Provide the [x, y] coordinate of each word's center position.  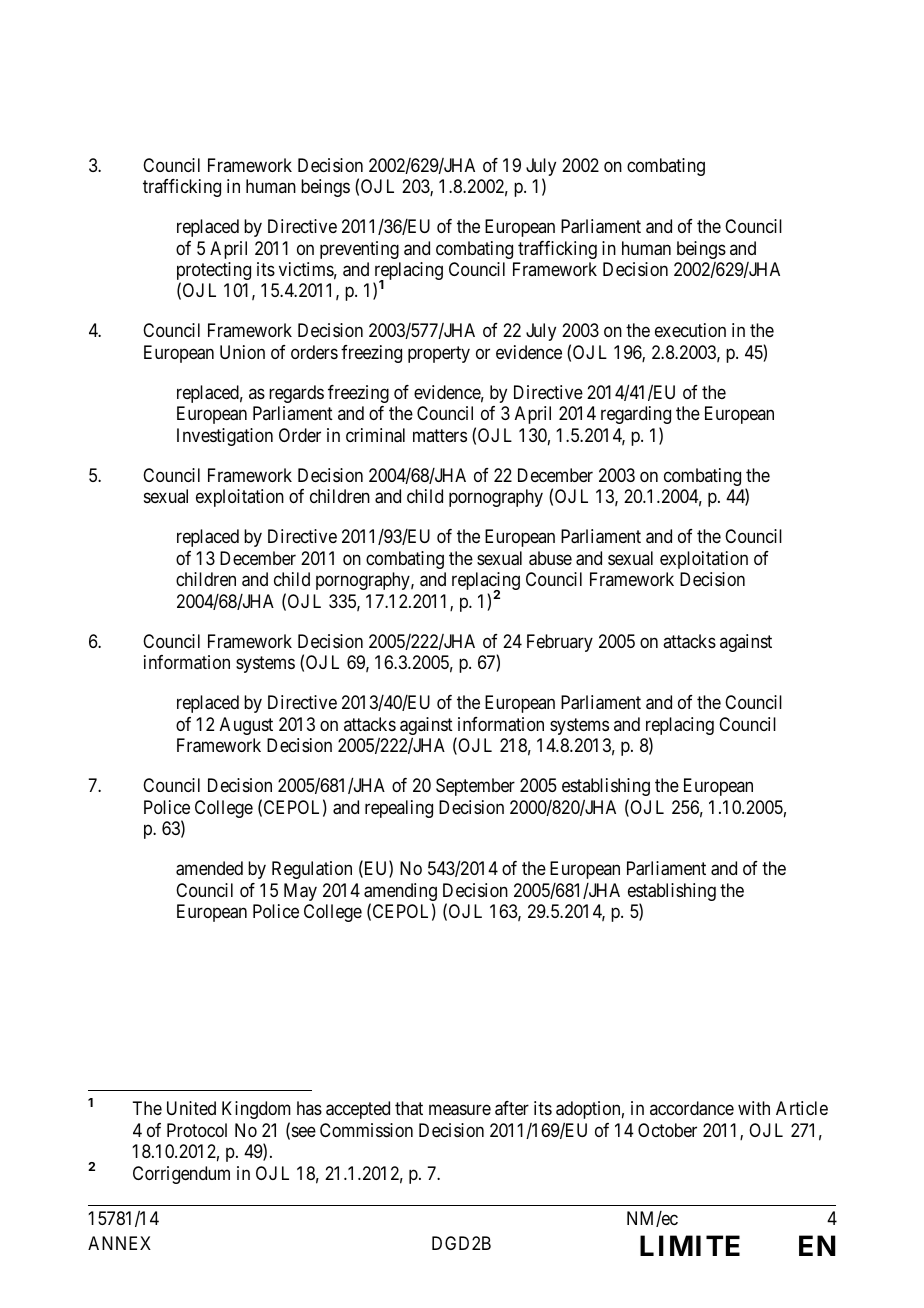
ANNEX [119, 1243]
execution [690, 330]
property [439, 354]
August [246, 726]
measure [460, 1110]
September [475, 787]
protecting [214, 272]
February [560, 643]
